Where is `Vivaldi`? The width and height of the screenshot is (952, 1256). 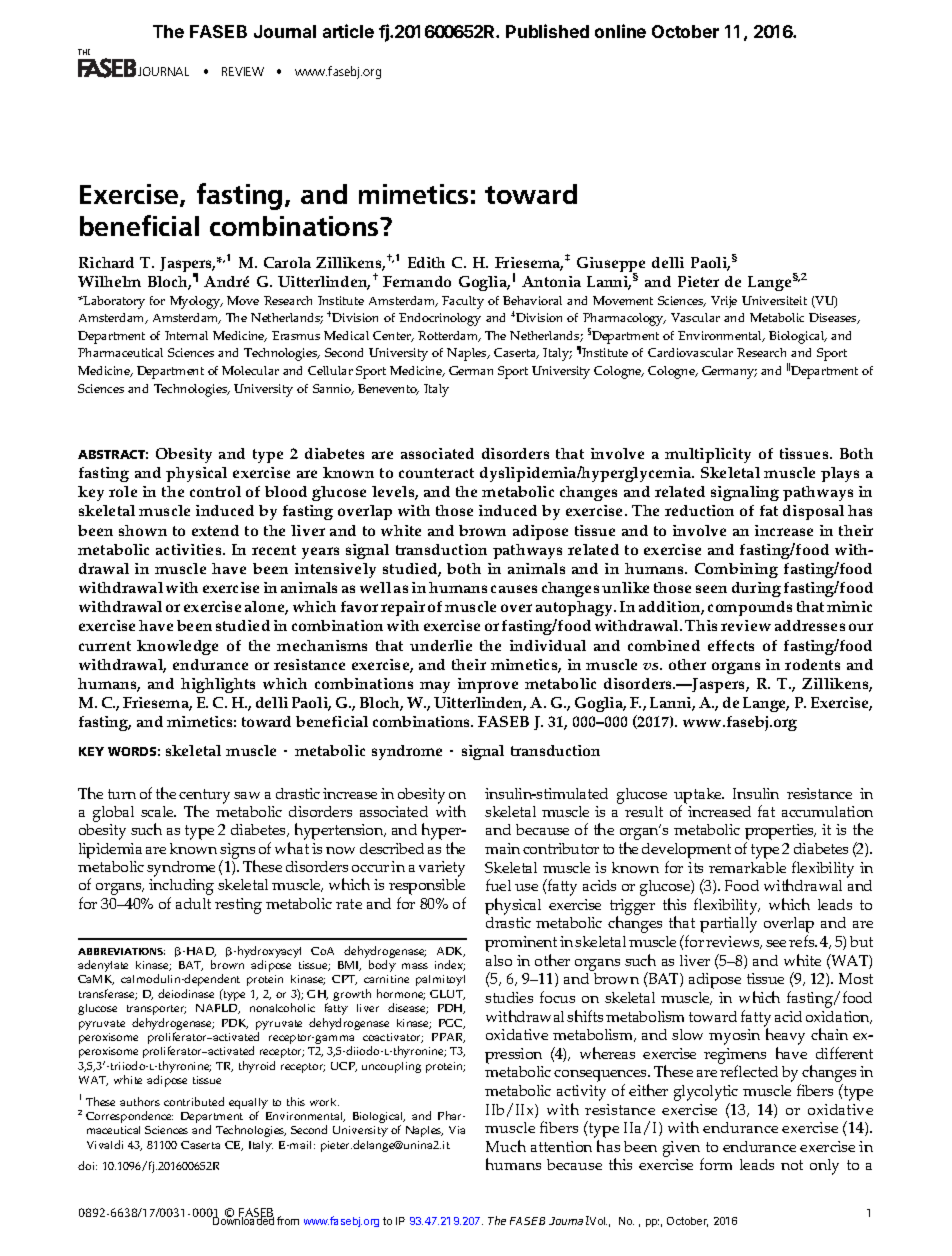
Vivaldi is located at coordinates (105, 1144).
